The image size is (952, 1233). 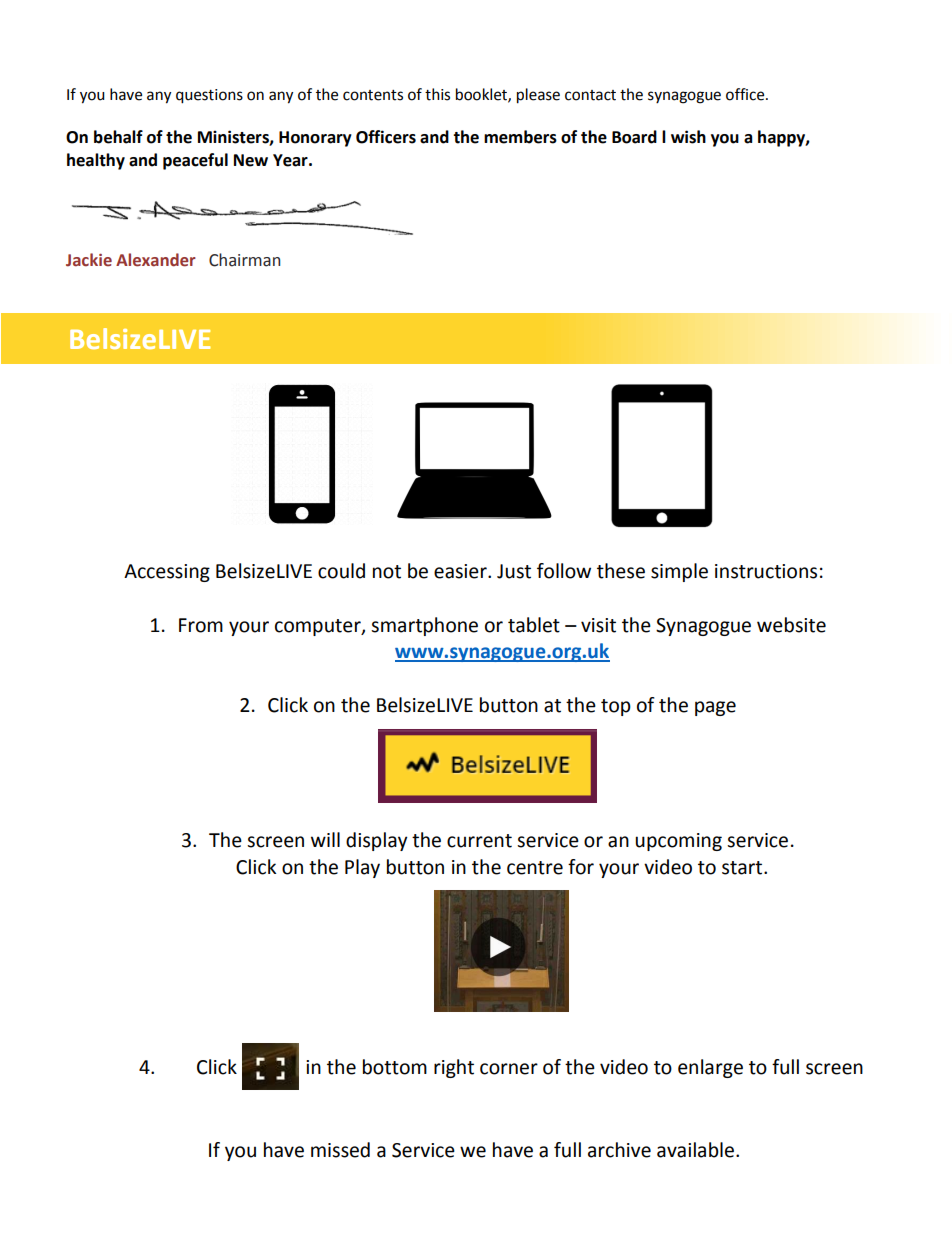 I want to click on right, so click(x=454, y=1068).
